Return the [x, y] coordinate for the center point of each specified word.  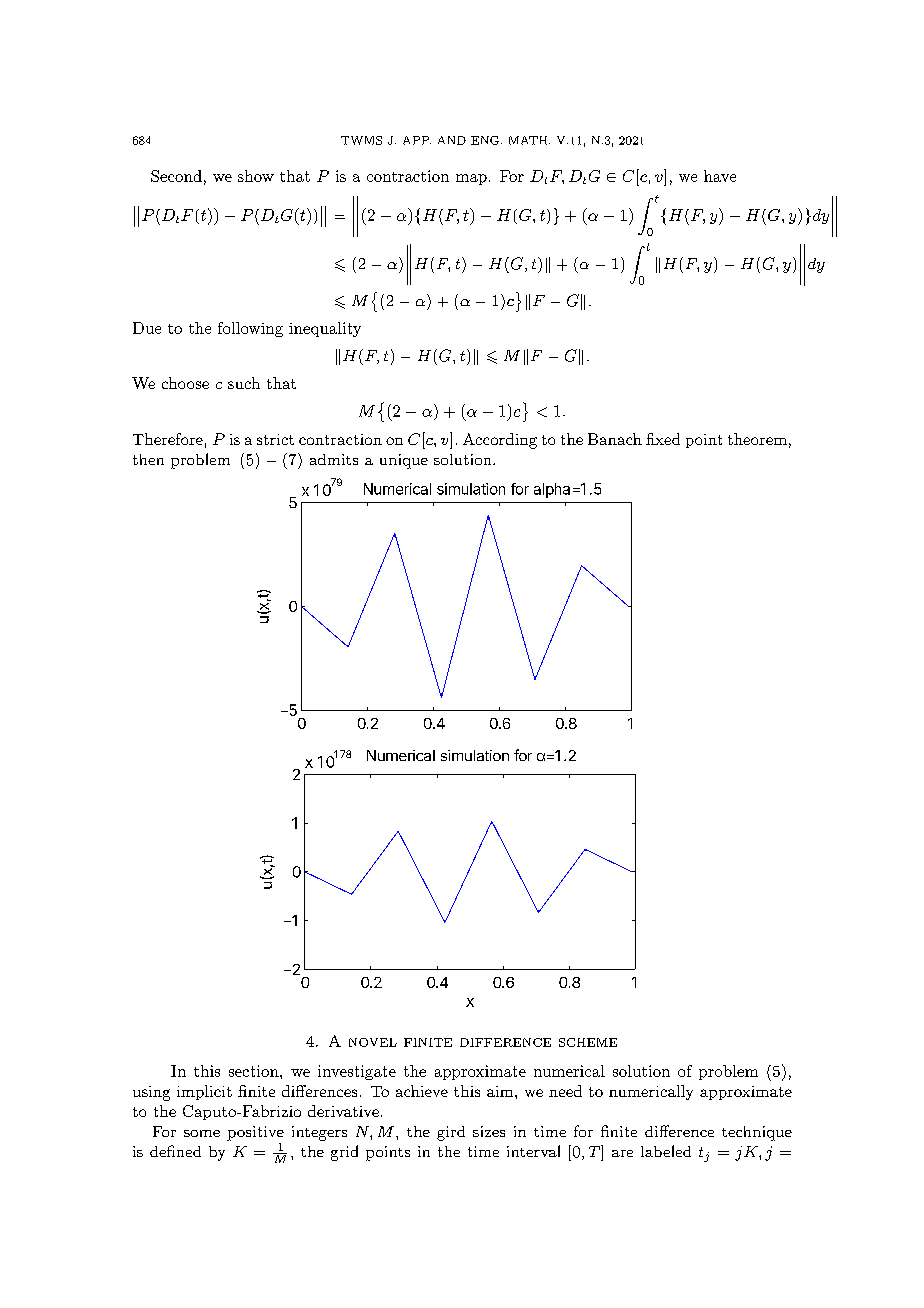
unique [404, 461]
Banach [615, 439]
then [148, 459]
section [255, 1071]
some [202, 1133]
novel [373, 1042]
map [471, 179]
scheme [588, 1042]
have [720, 176]
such [244, 383]
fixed [663, 439]
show [256, 176]
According [500, 441]
